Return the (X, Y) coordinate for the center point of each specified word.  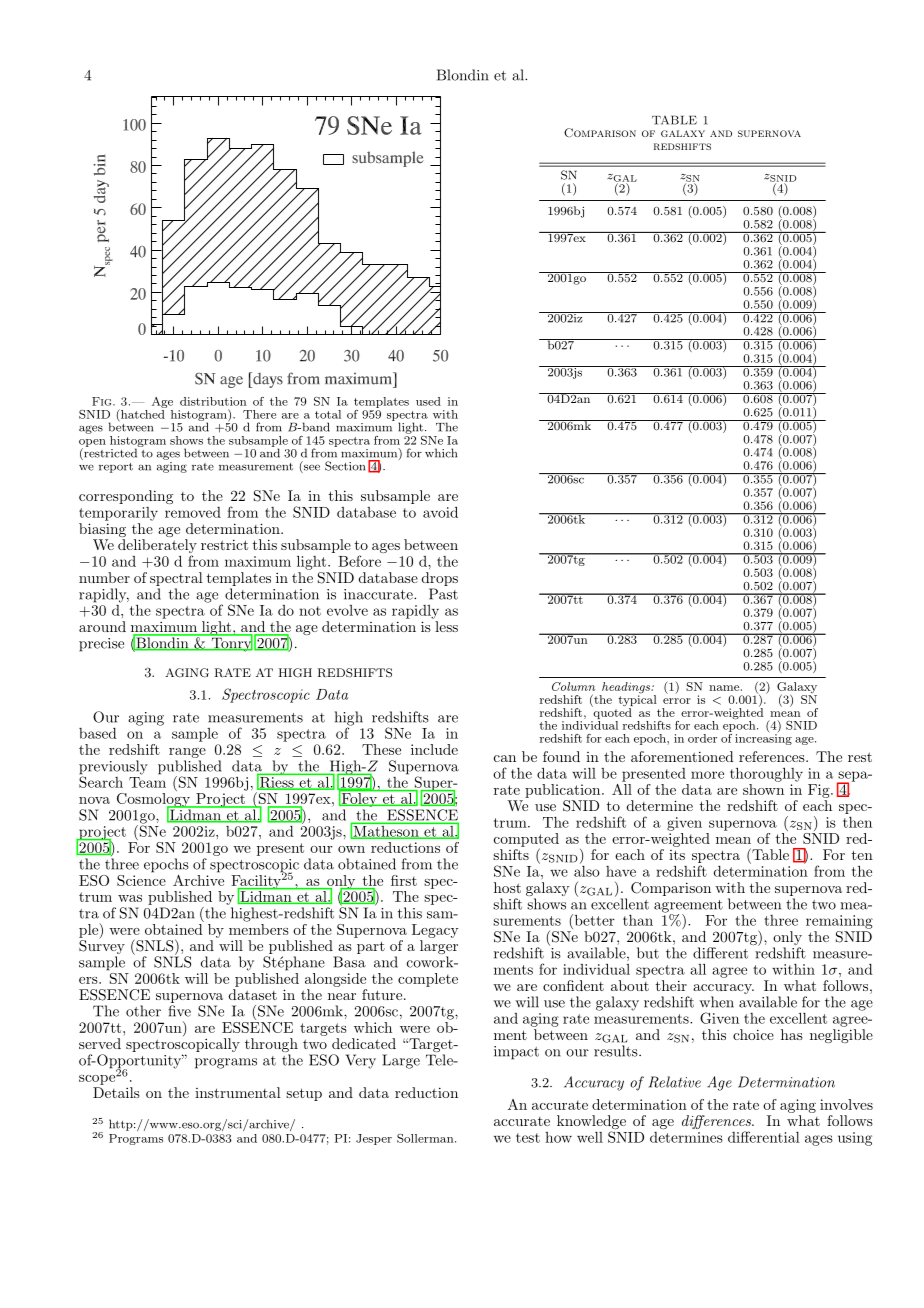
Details (116, 1092)
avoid (440, 512)
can (505, 758)
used (428, 401)
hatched (143, 413)
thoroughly (766, 775)
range (187, 753)
